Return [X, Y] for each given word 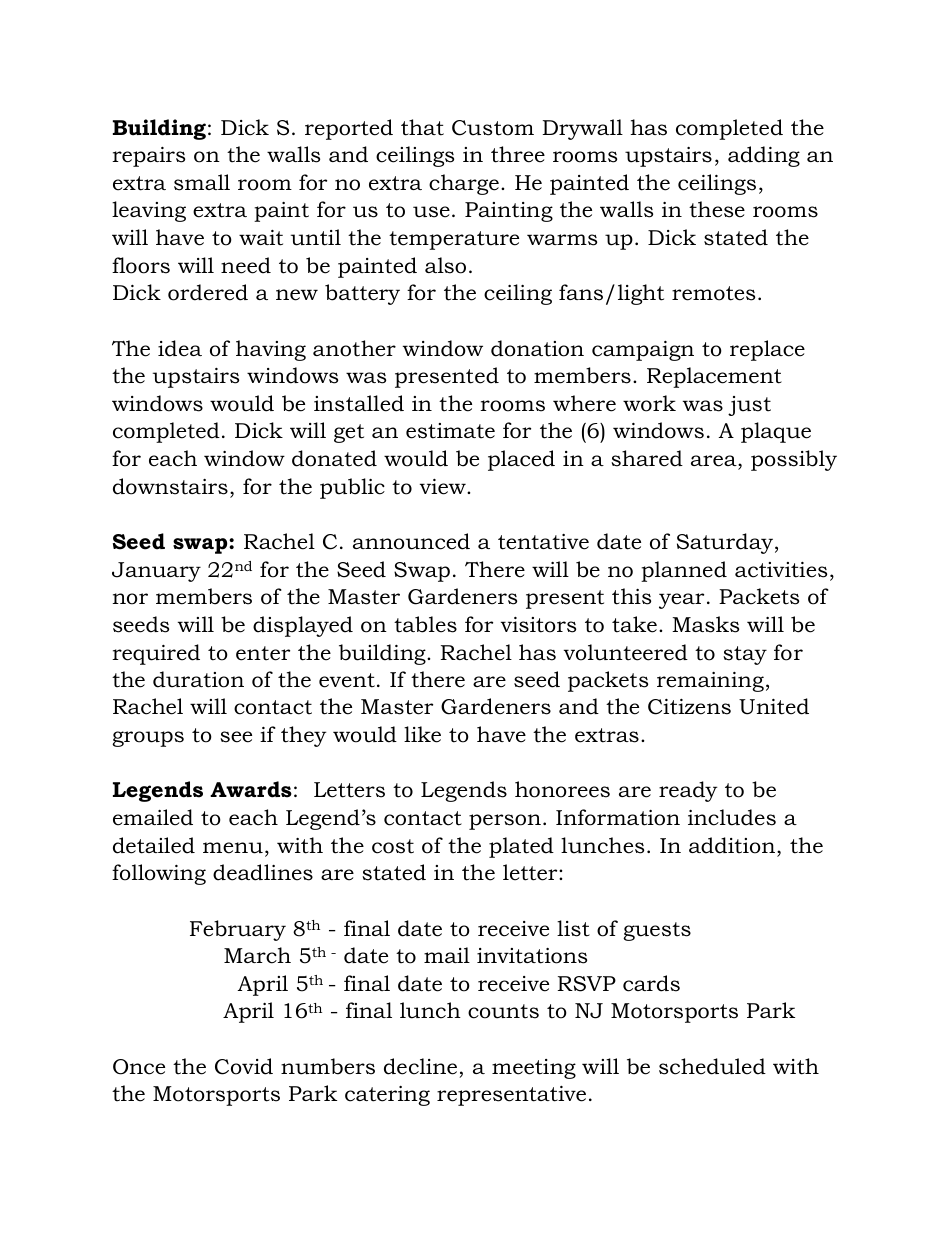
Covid [244, 1066]
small [202, 182]
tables [425, 624]
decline [420, 1066]
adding [764, 156]
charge [464, 184]
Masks [705, 624]
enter [263, 653]
